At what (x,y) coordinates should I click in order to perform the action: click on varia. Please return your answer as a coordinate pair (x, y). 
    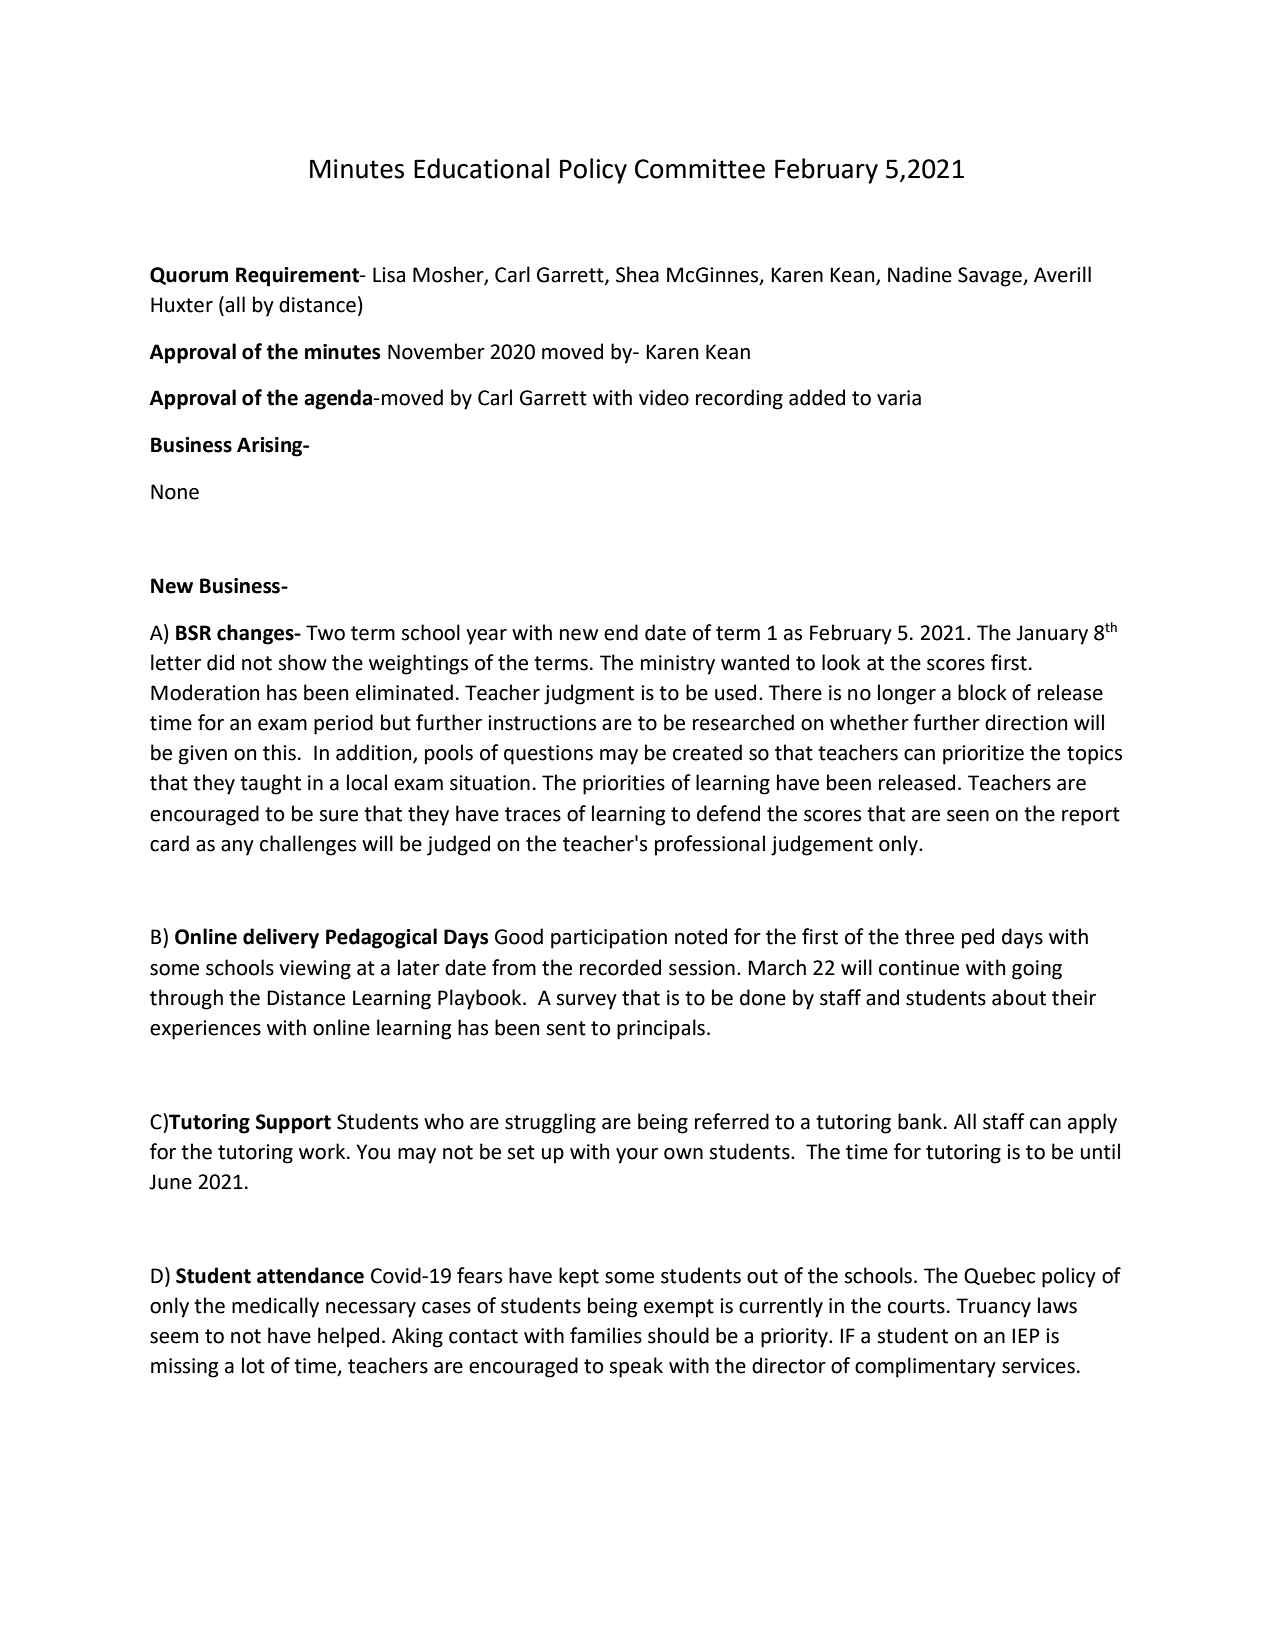
    Looking at the image, I should click on (899, 398).
